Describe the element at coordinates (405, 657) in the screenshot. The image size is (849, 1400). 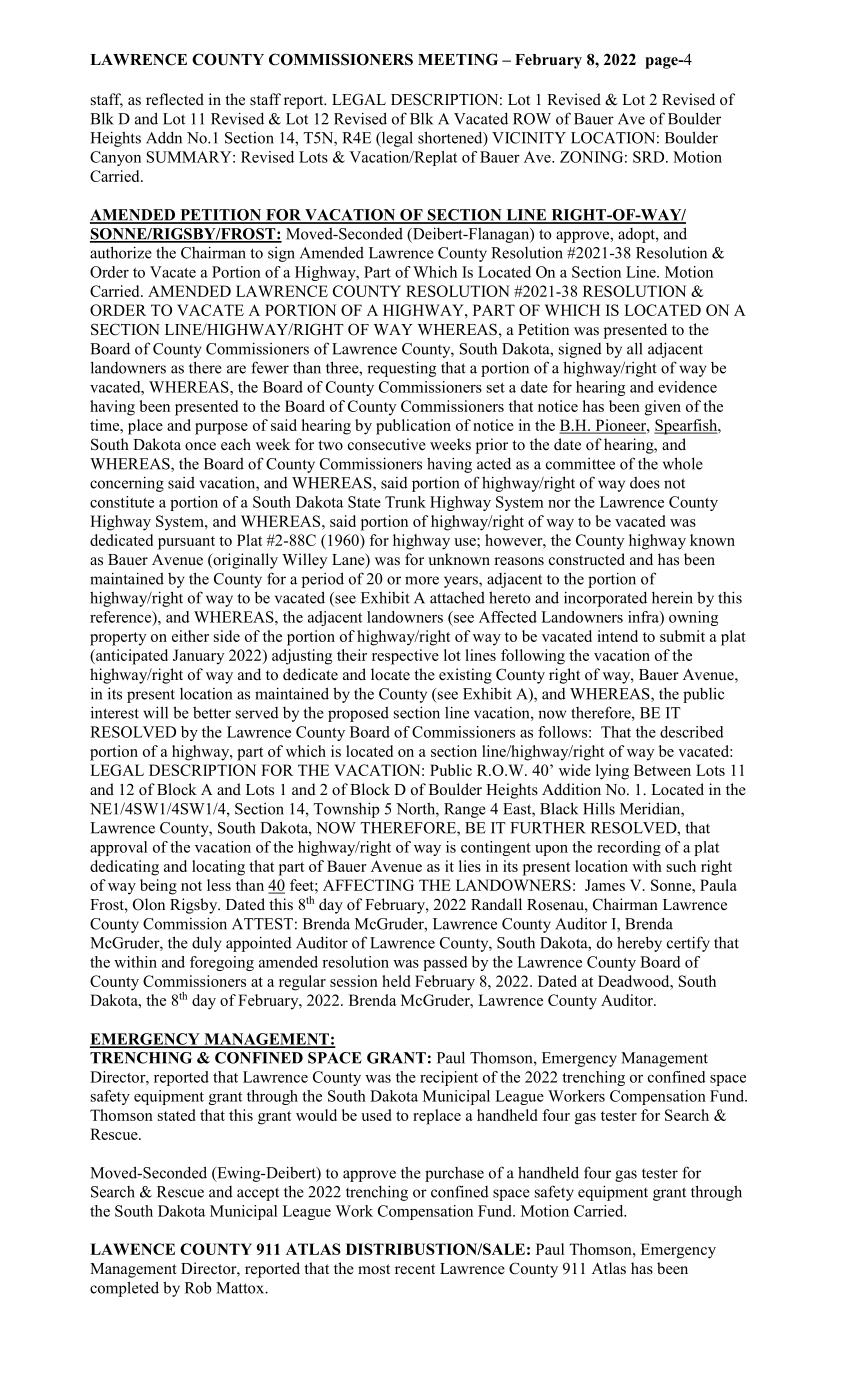
I see `respective` at that location.
